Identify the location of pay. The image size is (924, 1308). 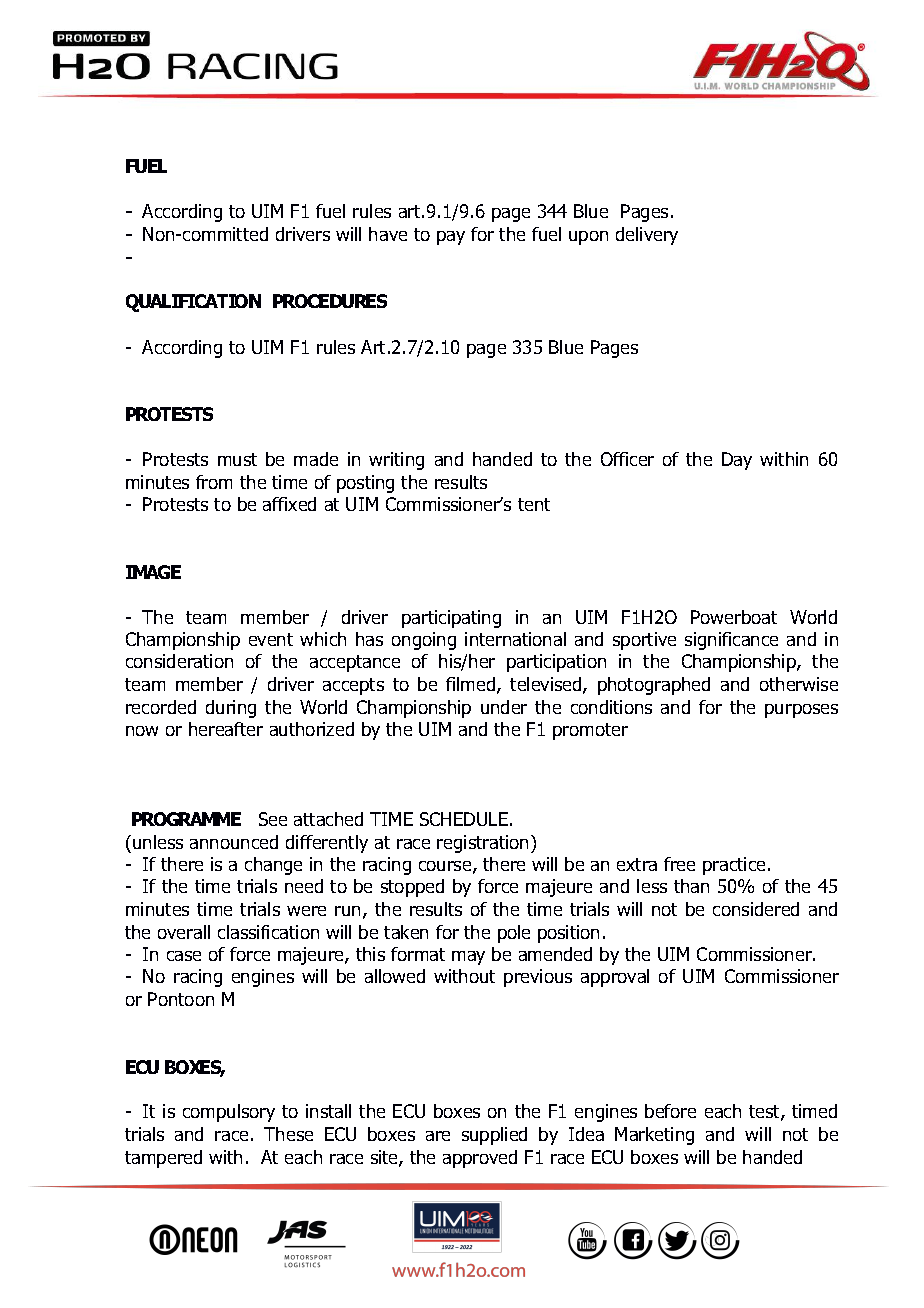
(451, 238).
